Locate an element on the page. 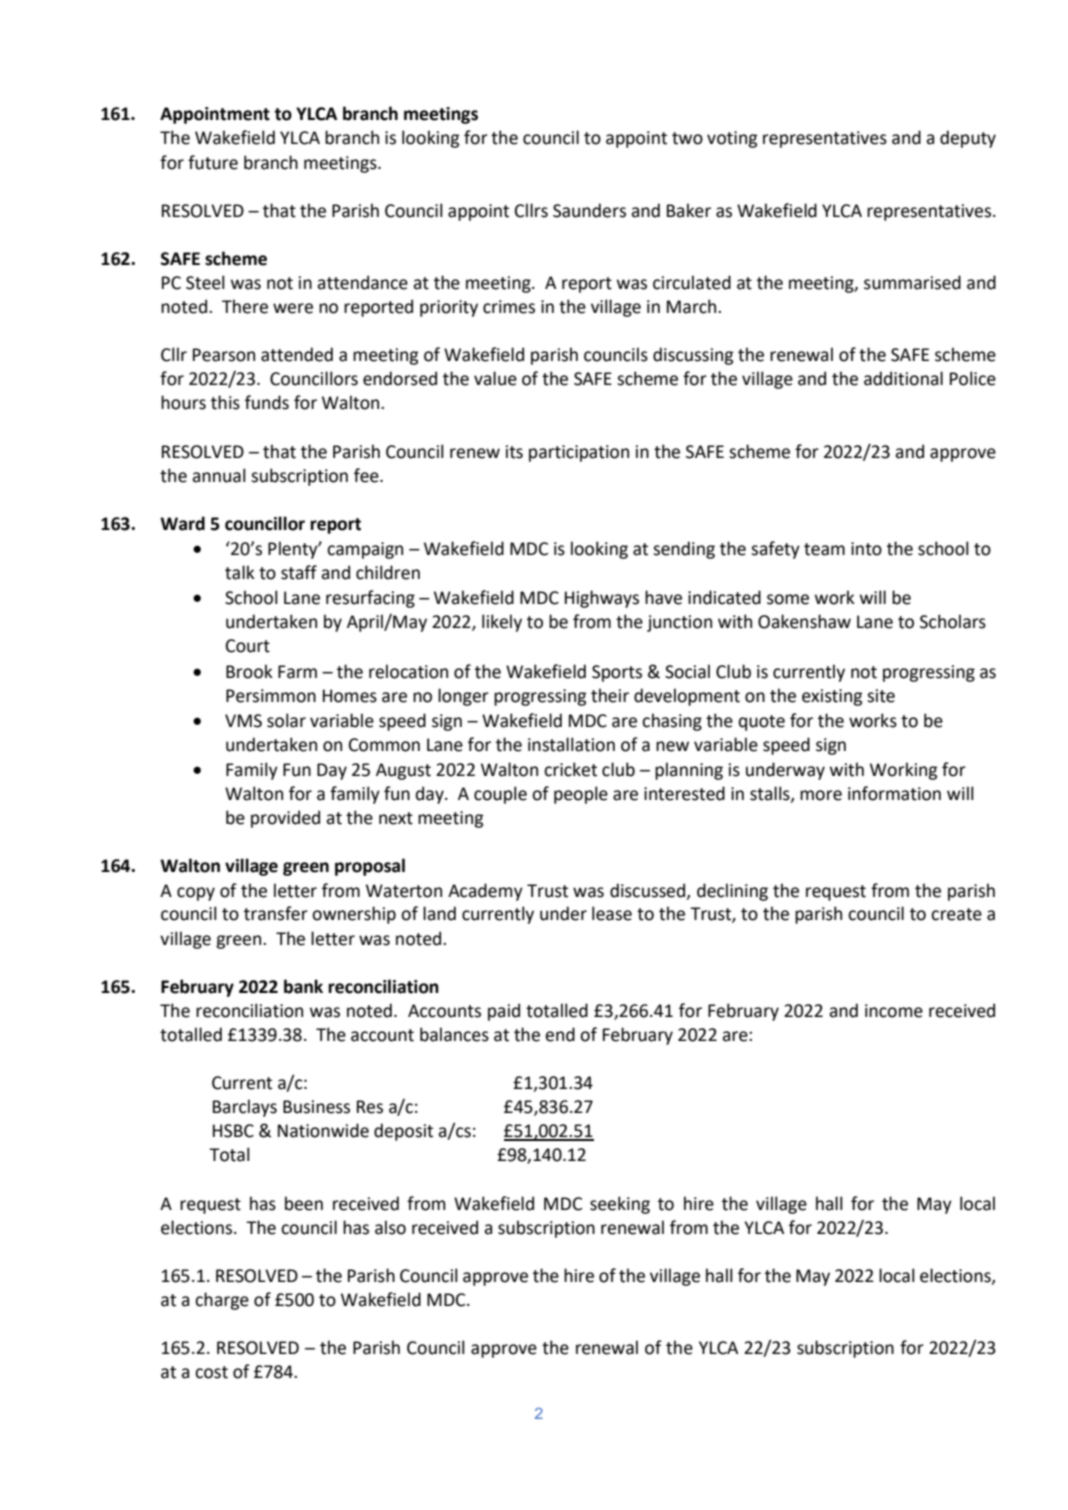  lease is located at coordinates (612, 913).
